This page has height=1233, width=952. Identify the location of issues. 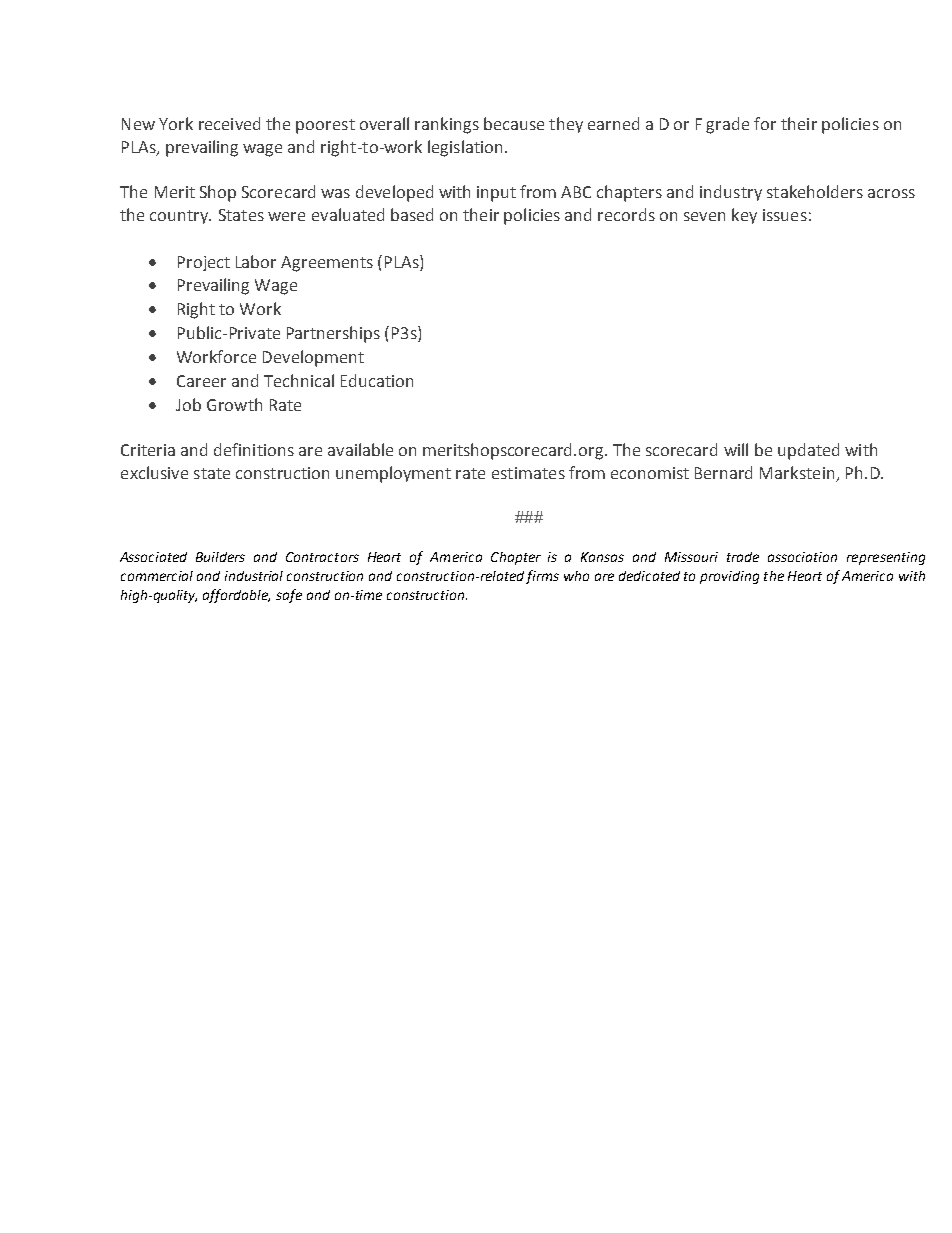
(785, 215).
